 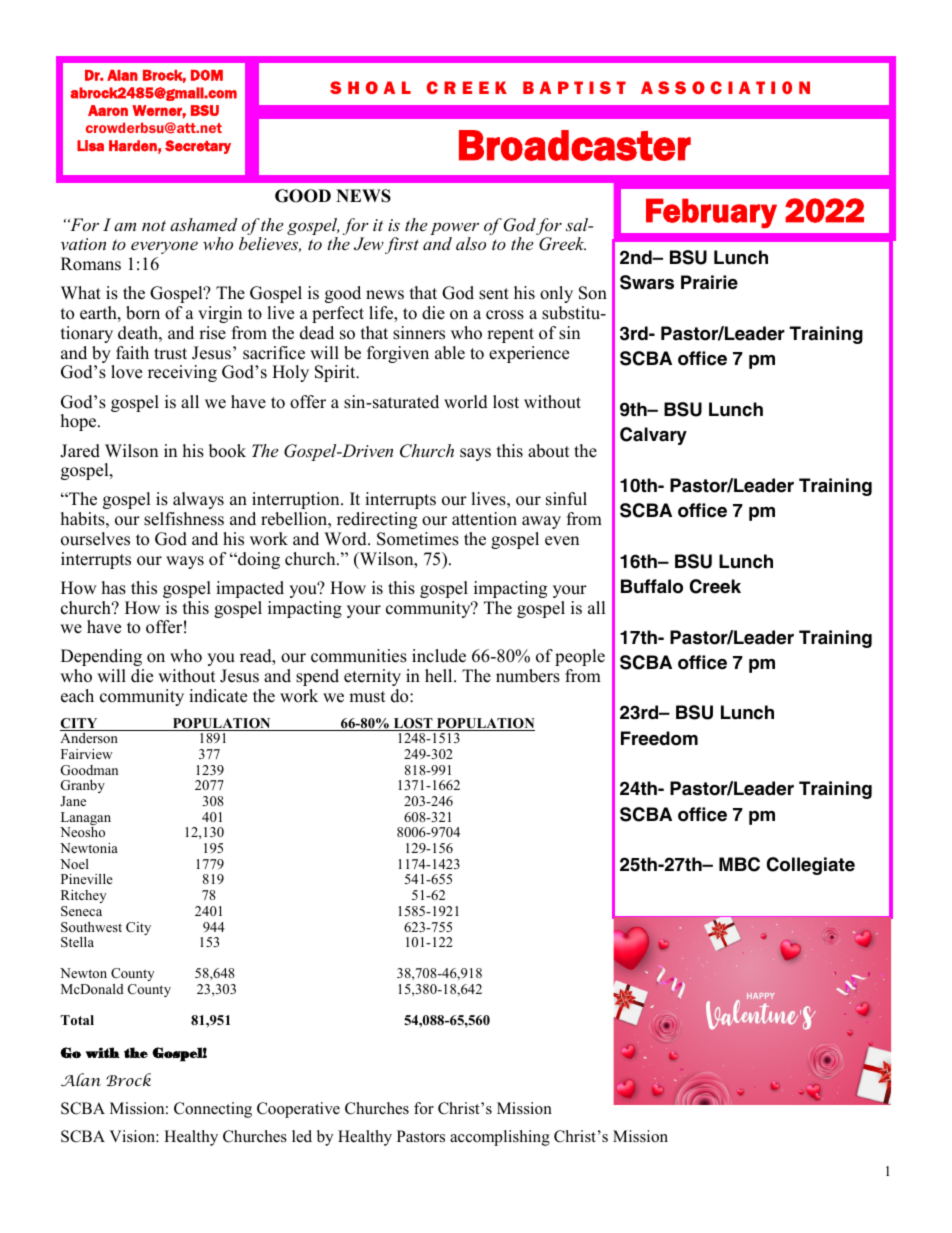 What do you see at coordinates (466, 402) in the screenshot?
I see `world` at bounding box center [466, 402].
